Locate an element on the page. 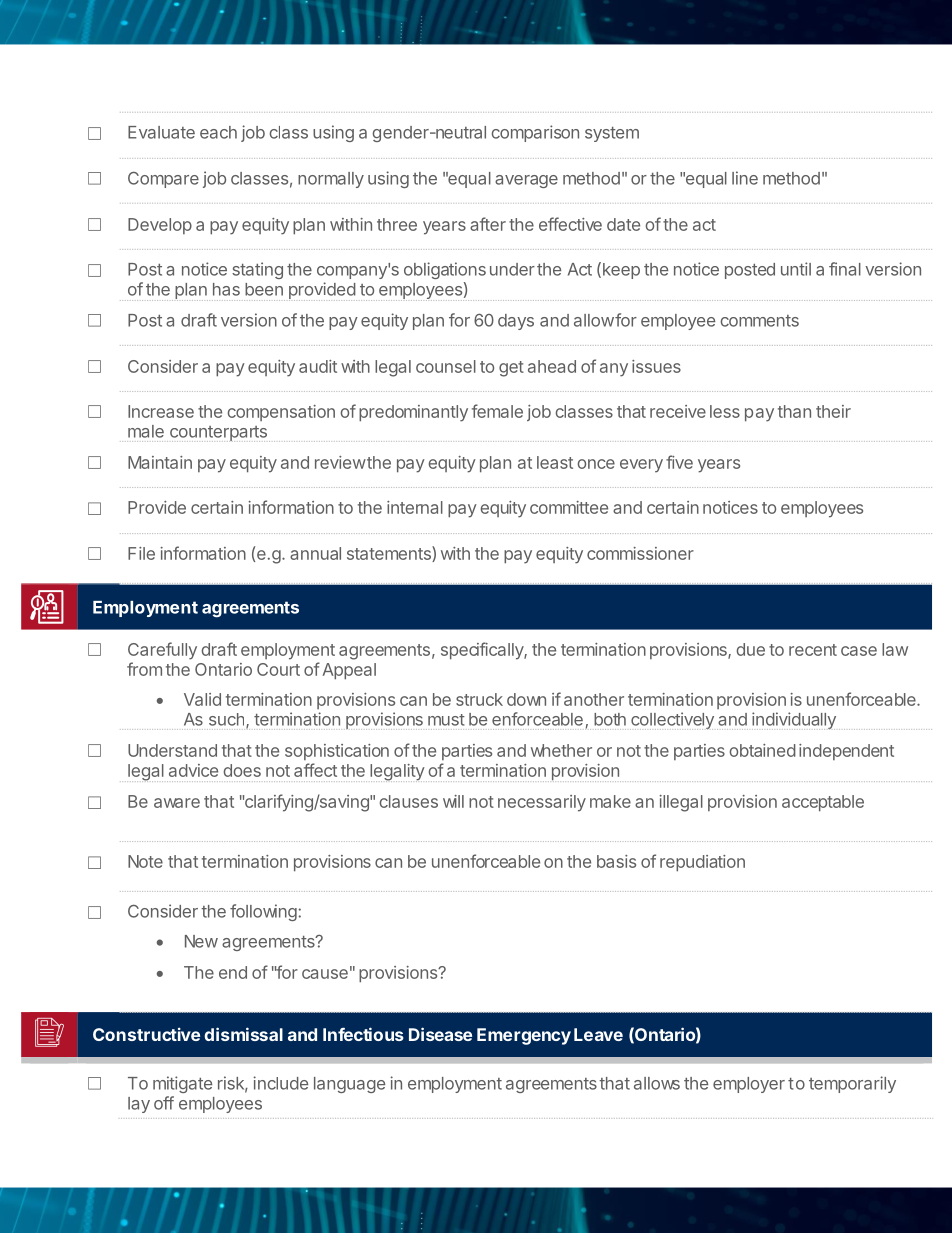 This image has height=1233, width=952. than is located at coordinates (794, 411).
